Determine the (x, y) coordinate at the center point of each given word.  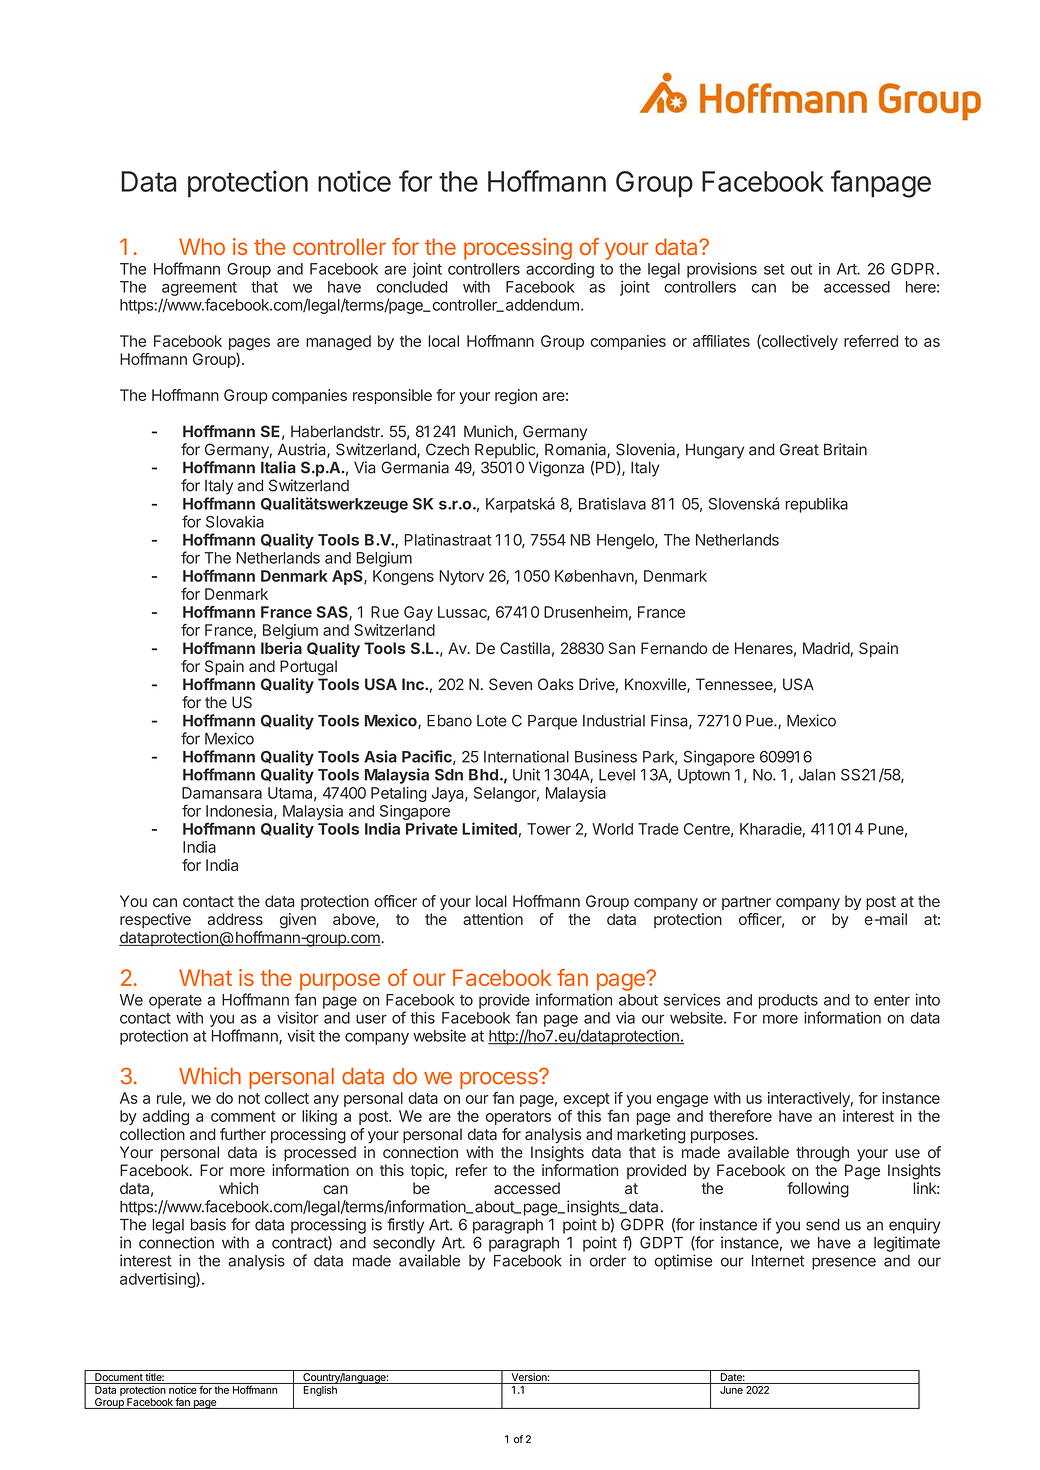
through (822, 1154)
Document (118, 1378)
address (235, 919)
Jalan (817, 775)
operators (518, 1118)
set (774, 269)
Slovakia (235, 521)
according (560, 270)
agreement (199, 289)
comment (243, 1116)
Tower (549, 829)
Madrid (826, 648)
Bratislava (612, 504)
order (608, 1261)
